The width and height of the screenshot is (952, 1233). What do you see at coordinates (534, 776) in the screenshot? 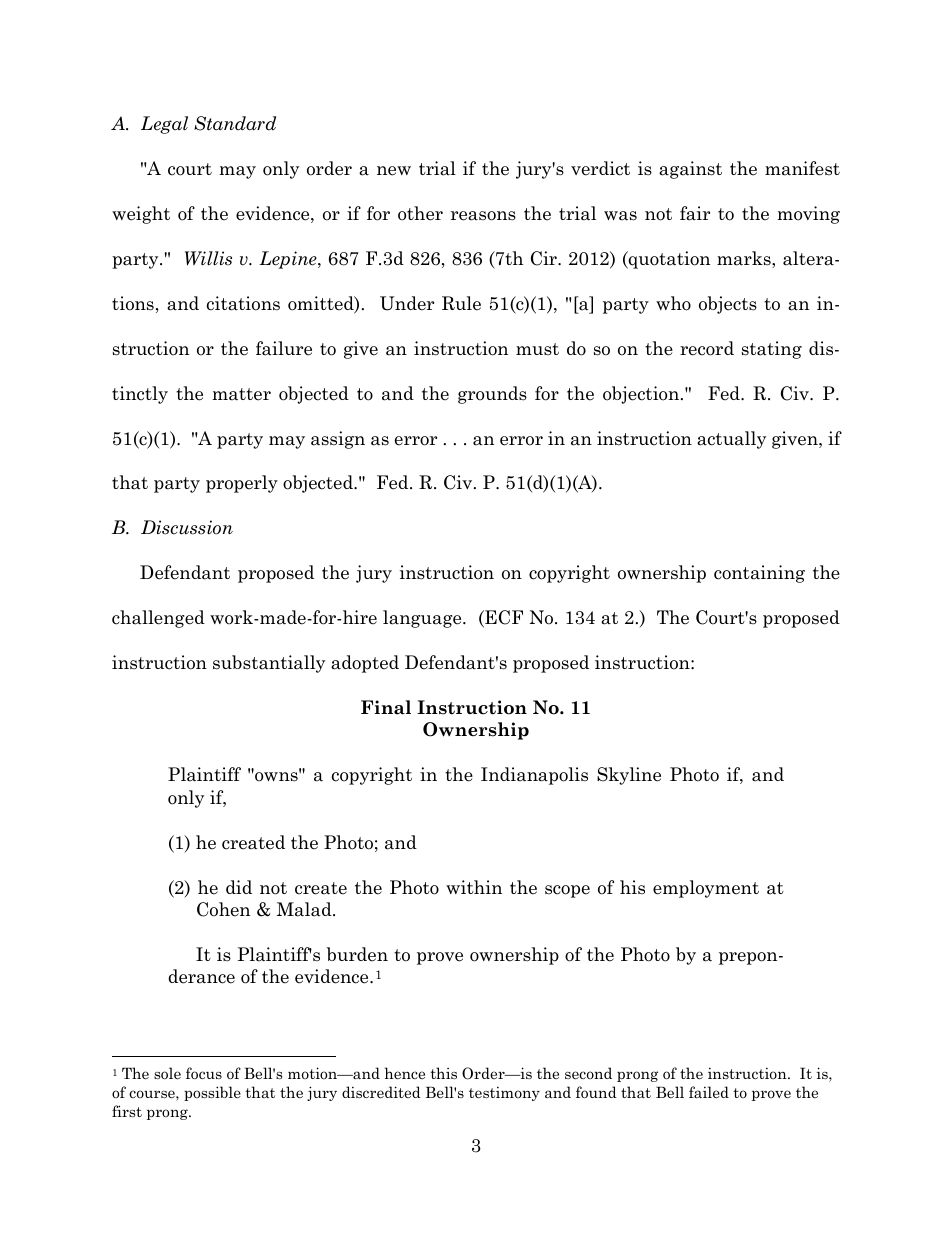
I see `Indianapolis` at bounding box center [534, 776].
